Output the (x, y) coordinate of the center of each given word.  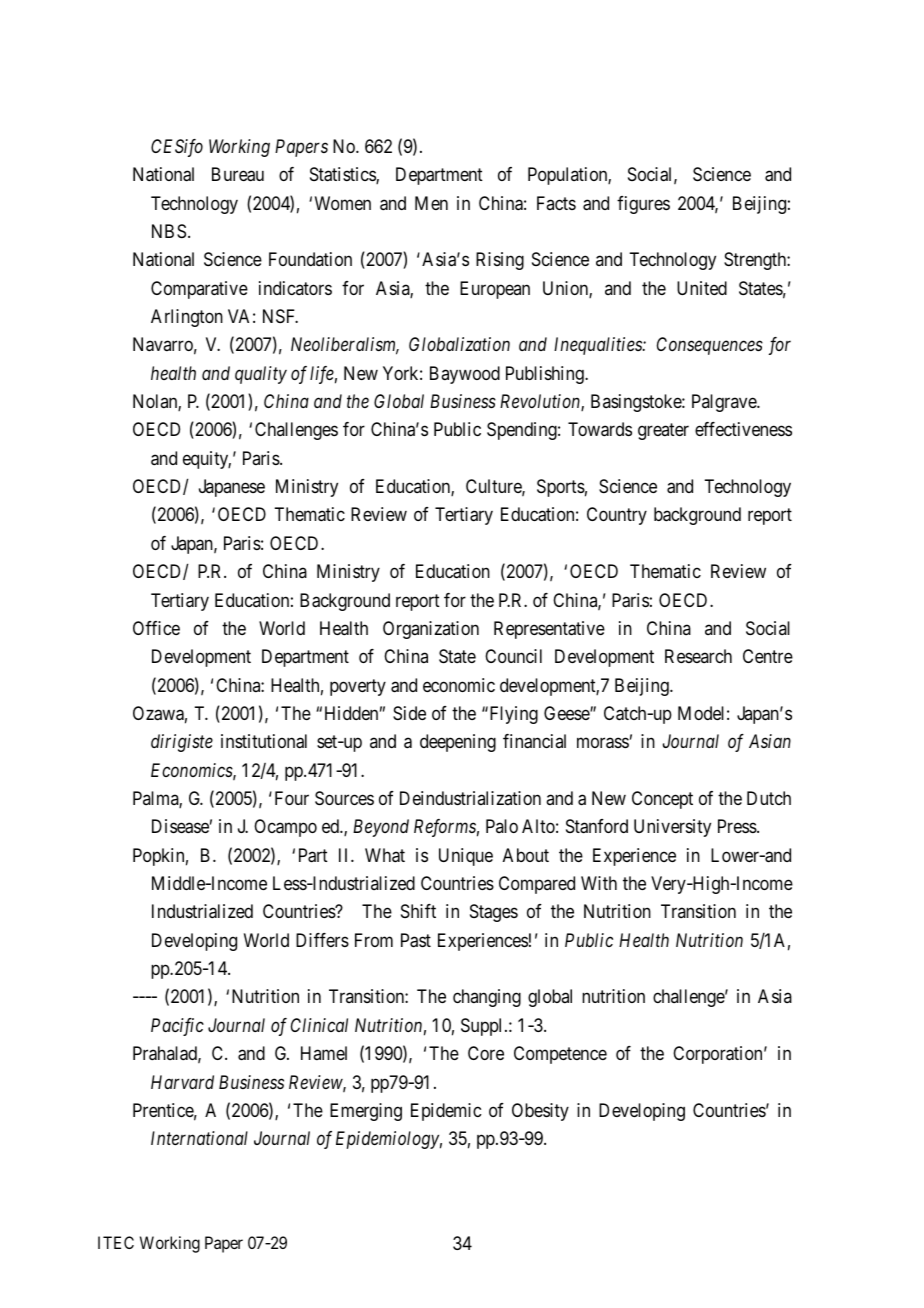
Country (617, 516)
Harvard (182, 1082)
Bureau (238, 174)
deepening (458, 743)
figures (643, 205)
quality (261, 375)
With (599, 883)
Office (156, 628)
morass (603, 743)
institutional (264, 741)
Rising (500, 261)
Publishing (546, 375)
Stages (494, 913)
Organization (431, 630)
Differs (322, 940)
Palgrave (725, 403)
